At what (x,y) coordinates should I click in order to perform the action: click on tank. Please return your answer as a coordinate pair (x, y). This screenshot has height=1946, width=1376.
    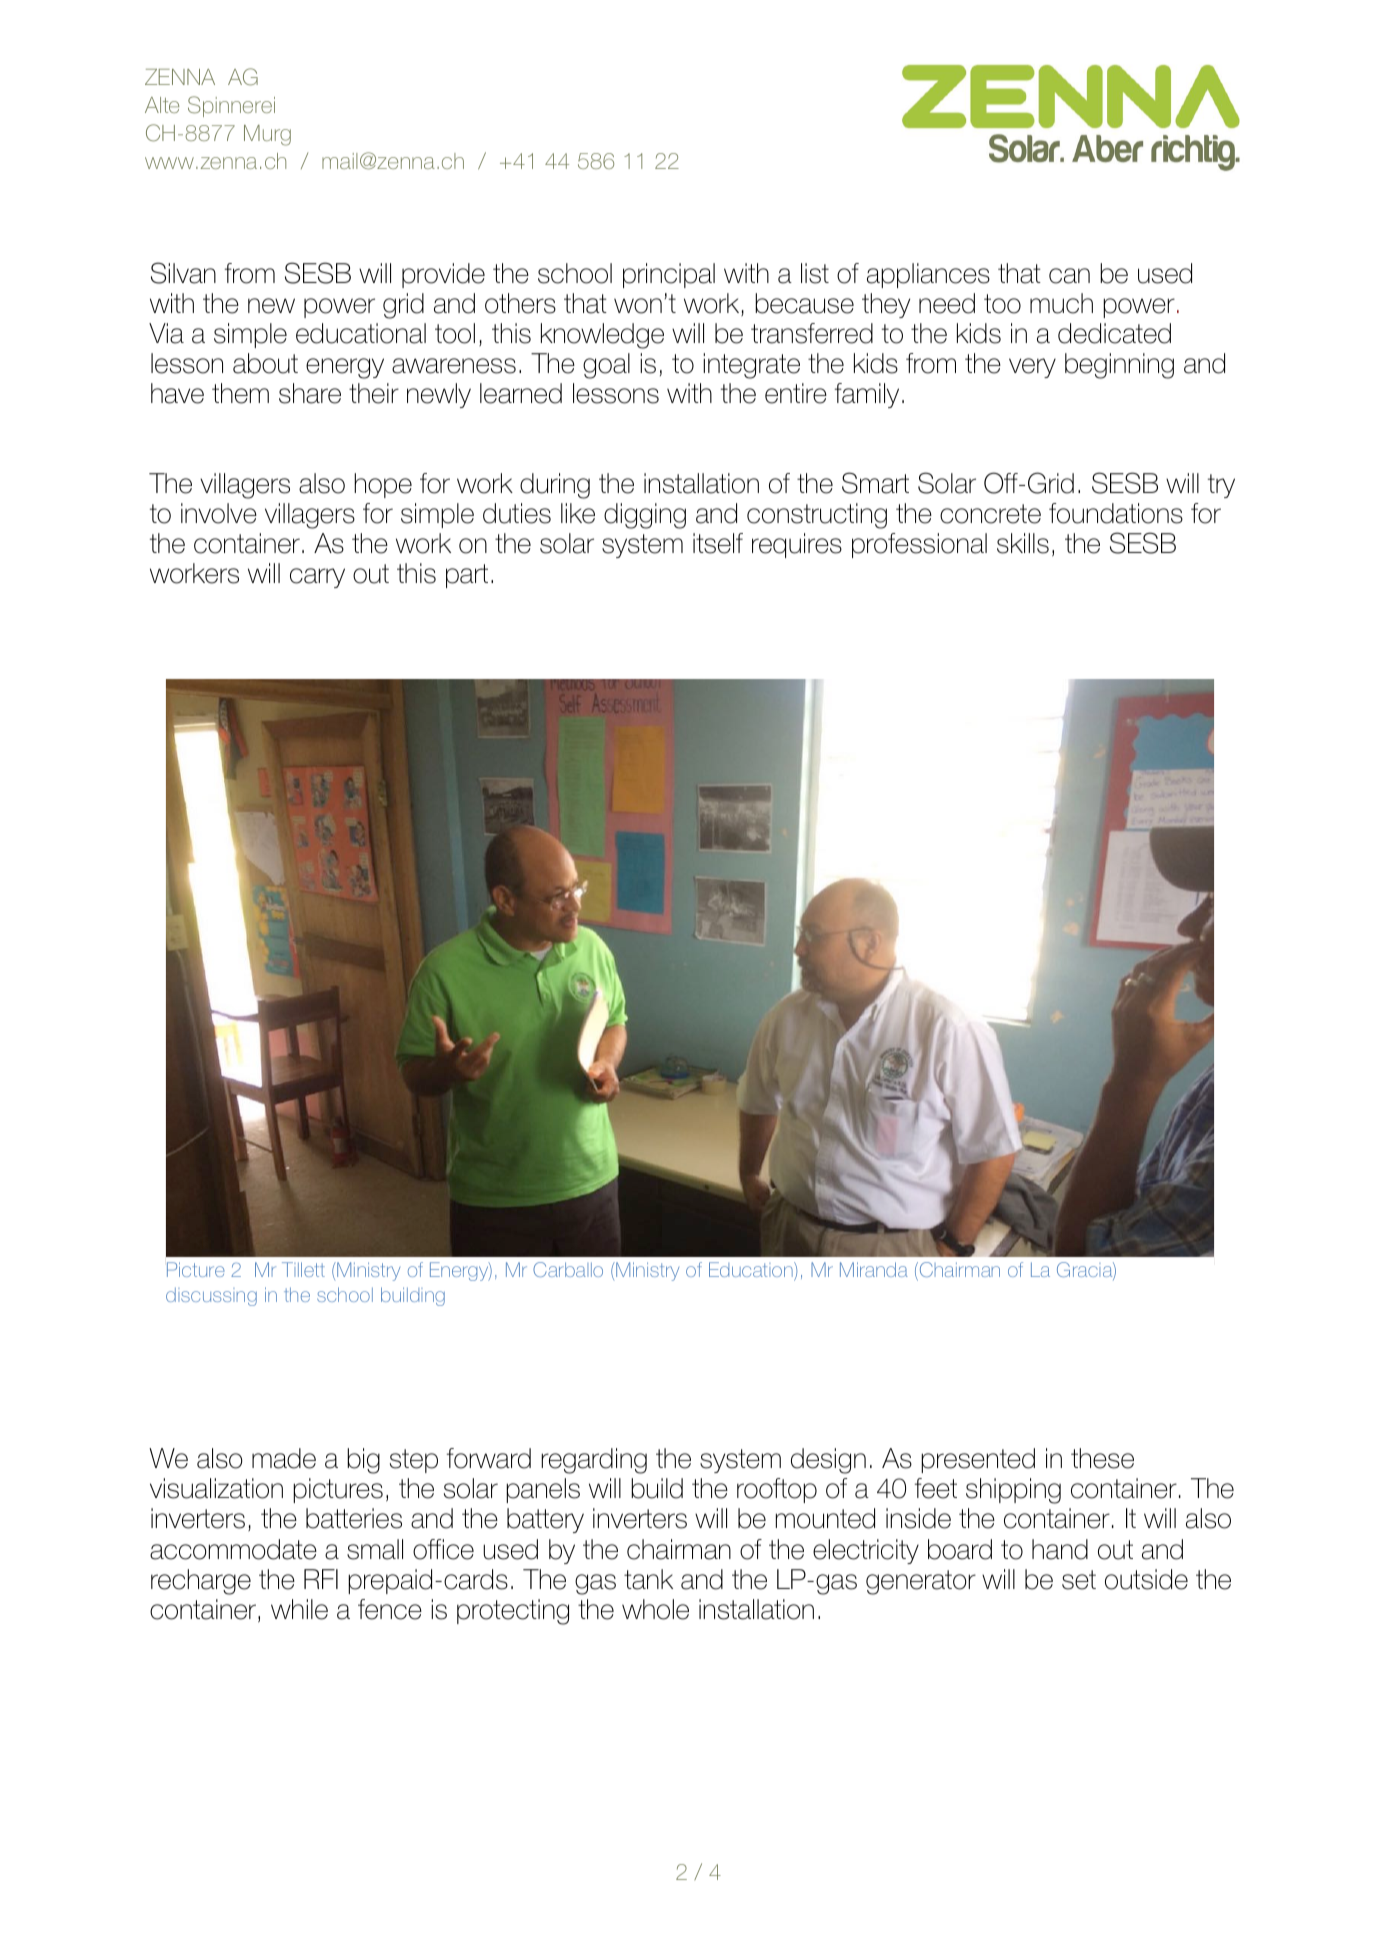
    Looking at the image, I should click on (648, 1579).
